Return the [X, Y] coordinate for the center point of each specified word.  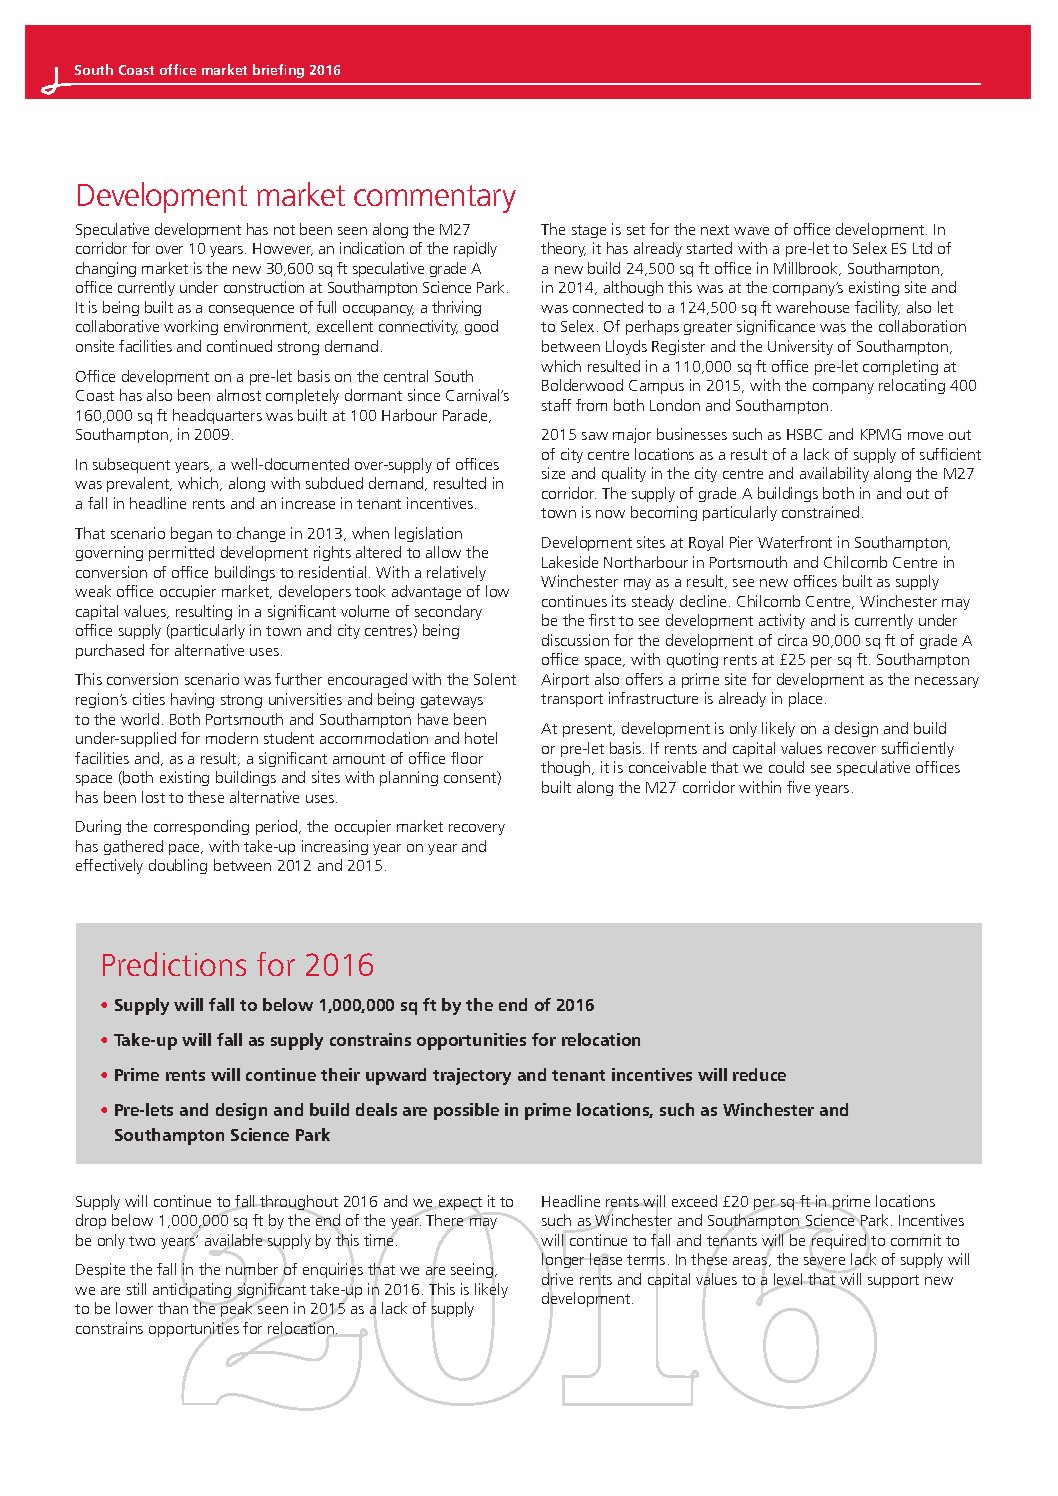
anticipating [192, 1290]
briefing [278, 71]
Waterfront [795, 542]
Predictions [174, 964]
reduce [759, 1074]
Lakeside [570, 562]
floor [467, 758]
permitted [181, 553]
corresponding [201, 827]
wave [751, 231]
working [191, 327]
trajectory [472, 1076]
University [800, 347]
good [481, 327]
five [798, 787]
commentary [435, 199]
